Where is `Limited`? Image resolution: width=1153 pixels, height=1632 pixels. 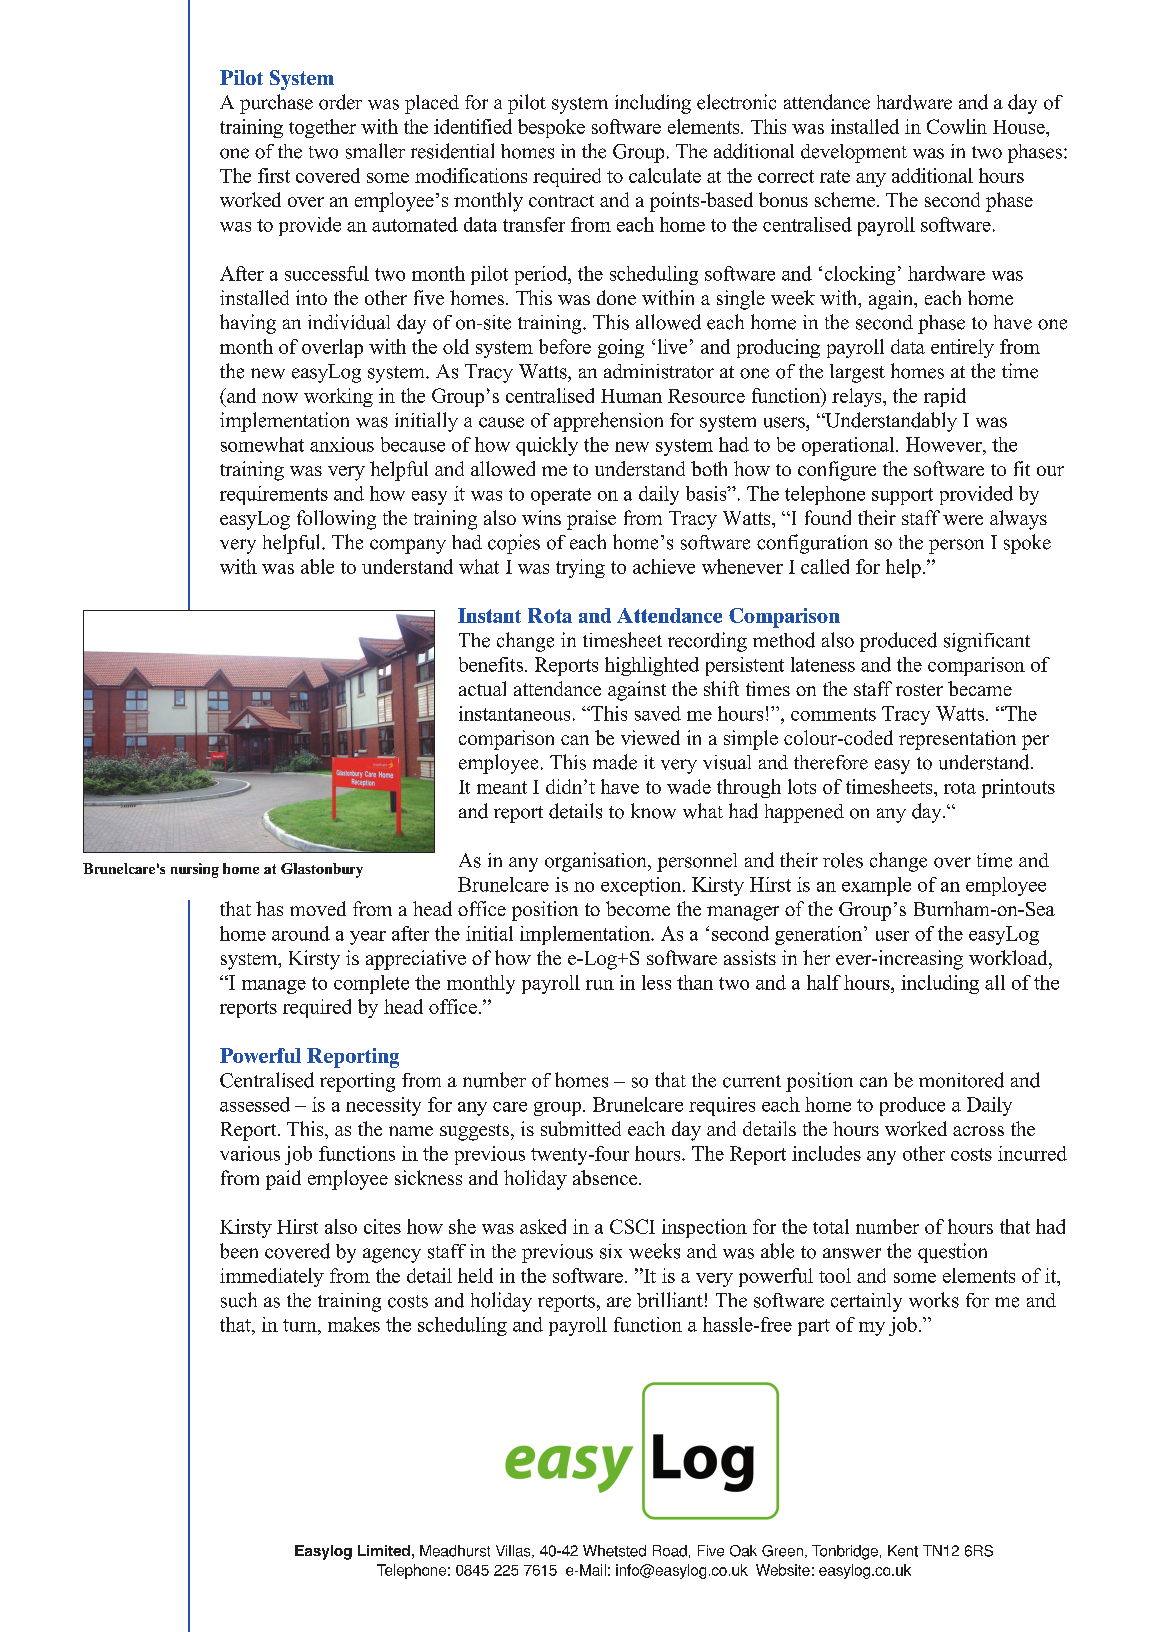
Limited is located at coordinates (384, 1550).
